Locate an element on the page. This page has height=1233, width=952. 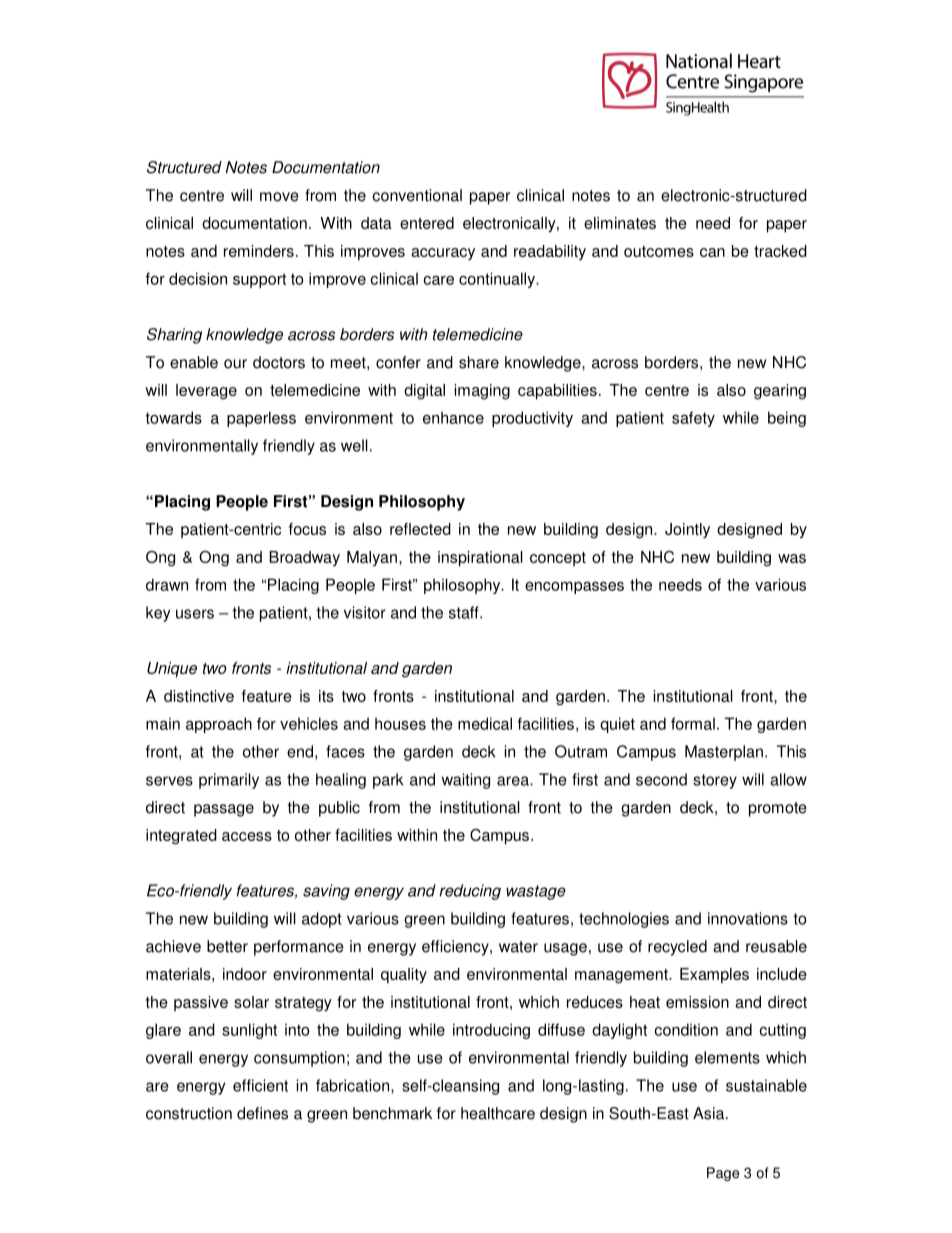
Examples is located at coordinates (714, 976).
